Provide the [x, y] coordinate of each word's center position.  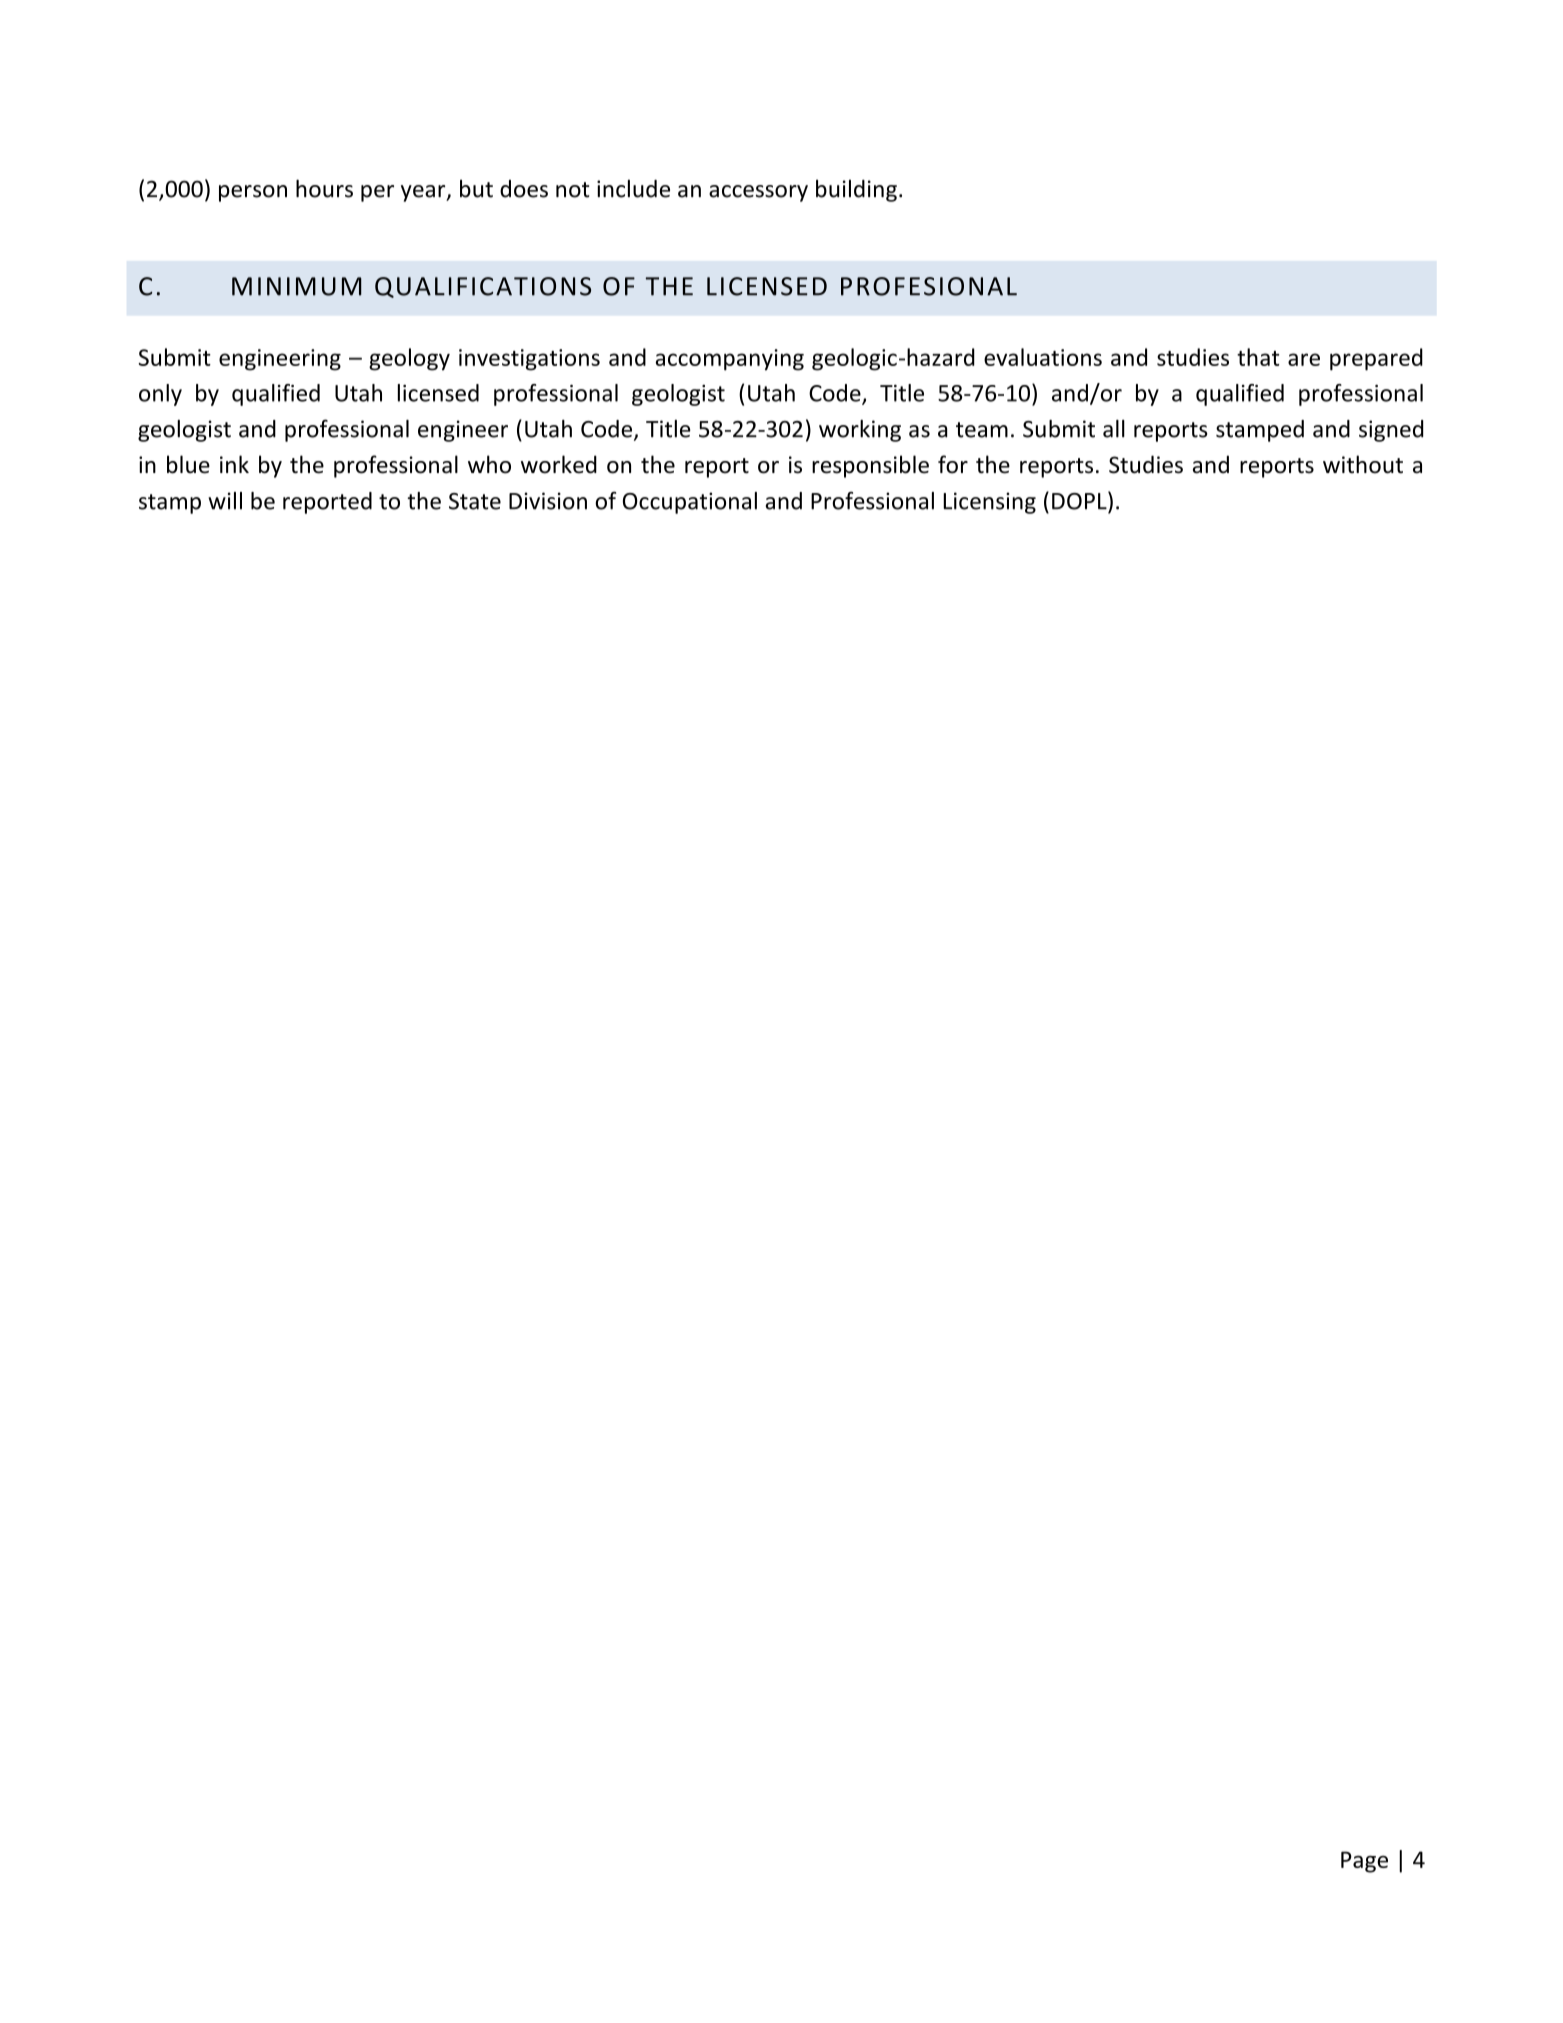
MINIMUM [297, 286]
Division [548, 501]
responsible [870, 466]
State [475, 501]
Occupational [690, 503]
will [225, 501]
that [1258, 357]
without [1363, 464]
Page [1364, 1862]
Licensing [989, 503]
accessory [758, 193]
